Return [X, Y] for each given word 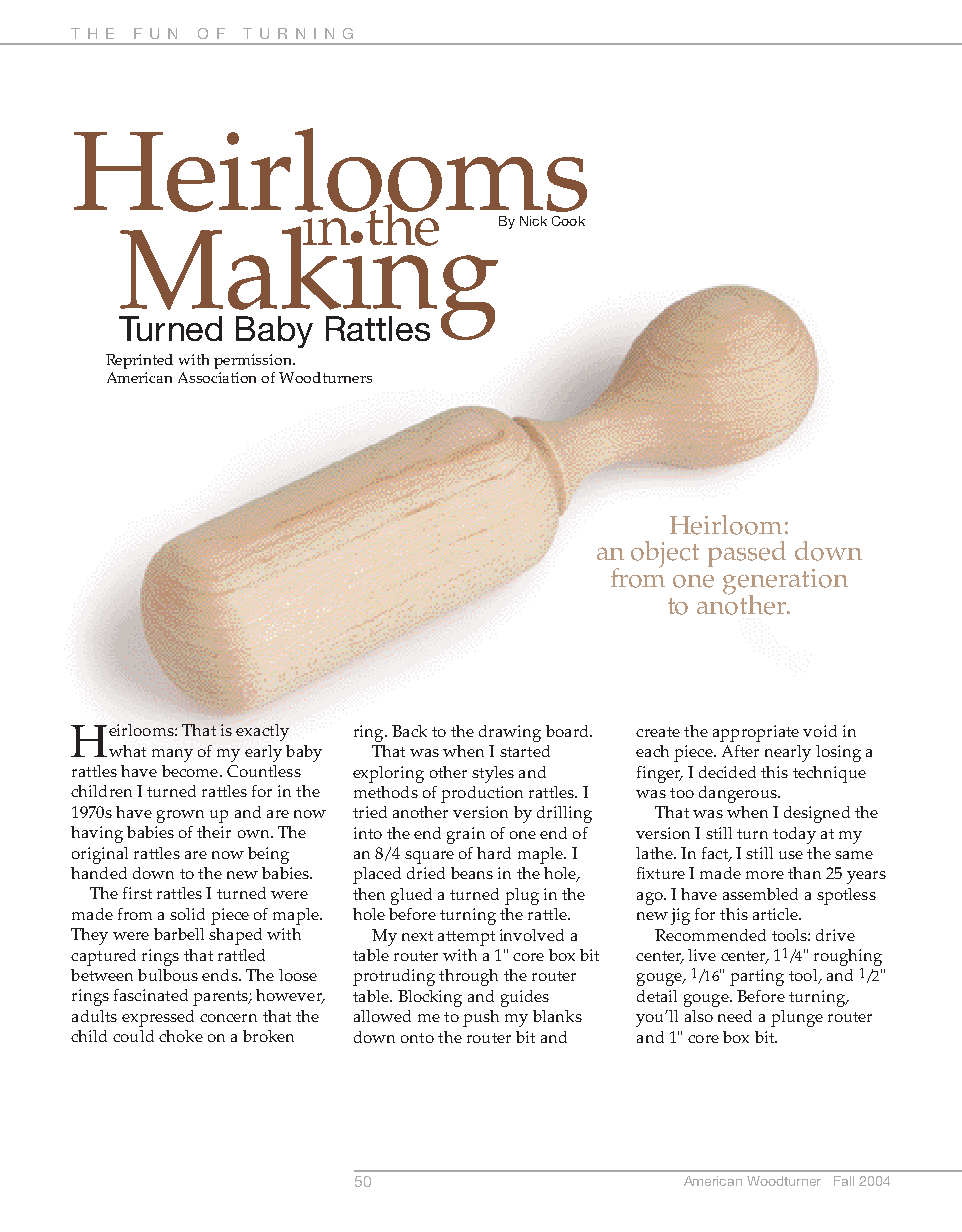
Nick [533, 221]
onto [417, 1038]
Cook [568, 221]
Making [310, 283]
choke [181, 1036]
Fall [844, 1181]
